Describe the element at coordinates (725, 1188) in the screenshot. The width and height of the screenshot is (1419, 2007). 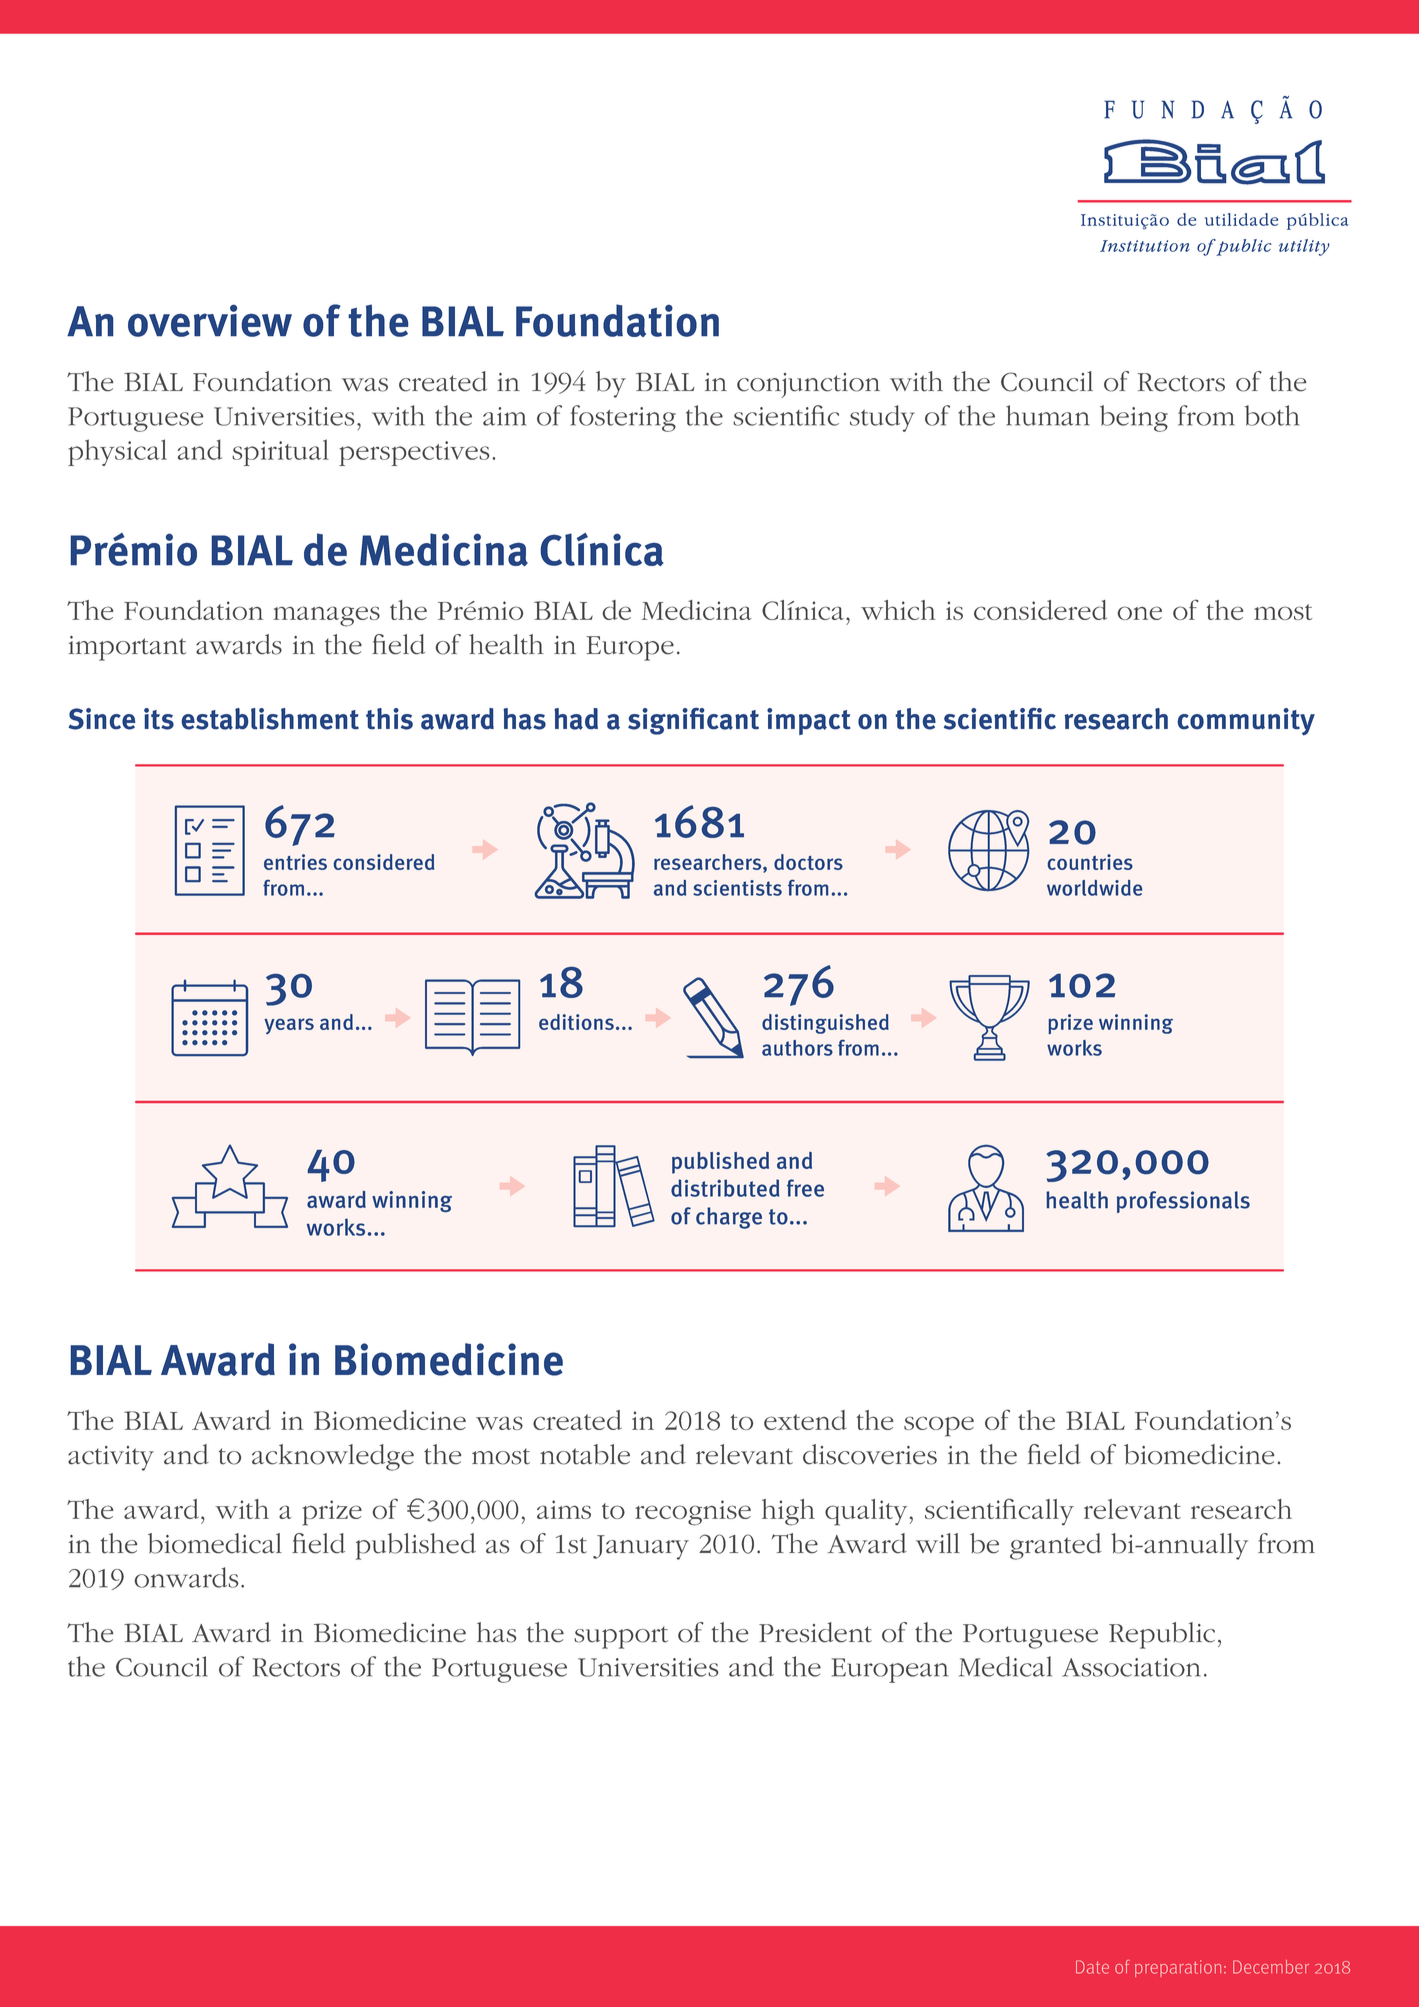
I see `distributed` at that location.
